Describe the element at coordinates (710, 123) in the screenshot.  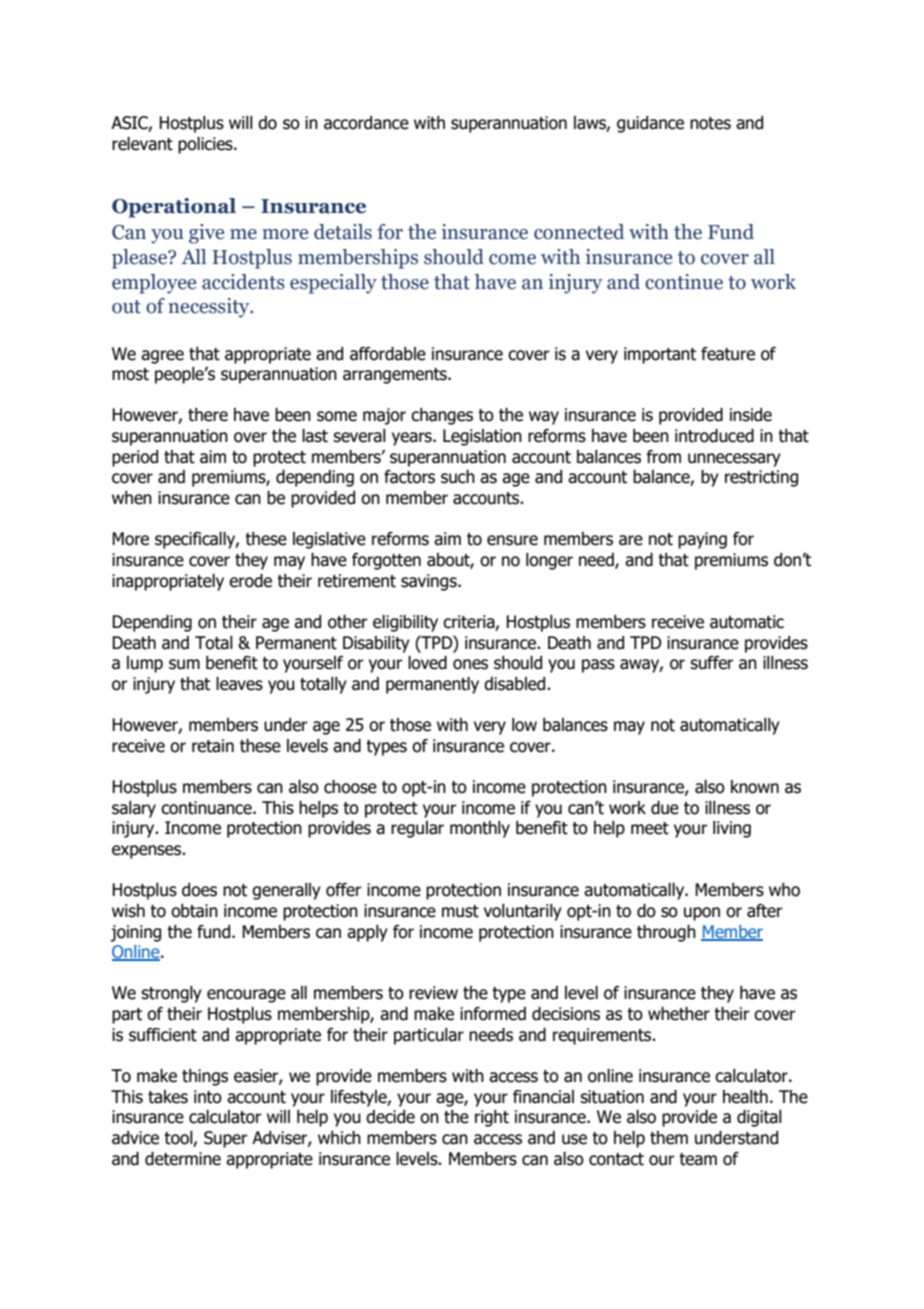
I see `notes` at that location.
